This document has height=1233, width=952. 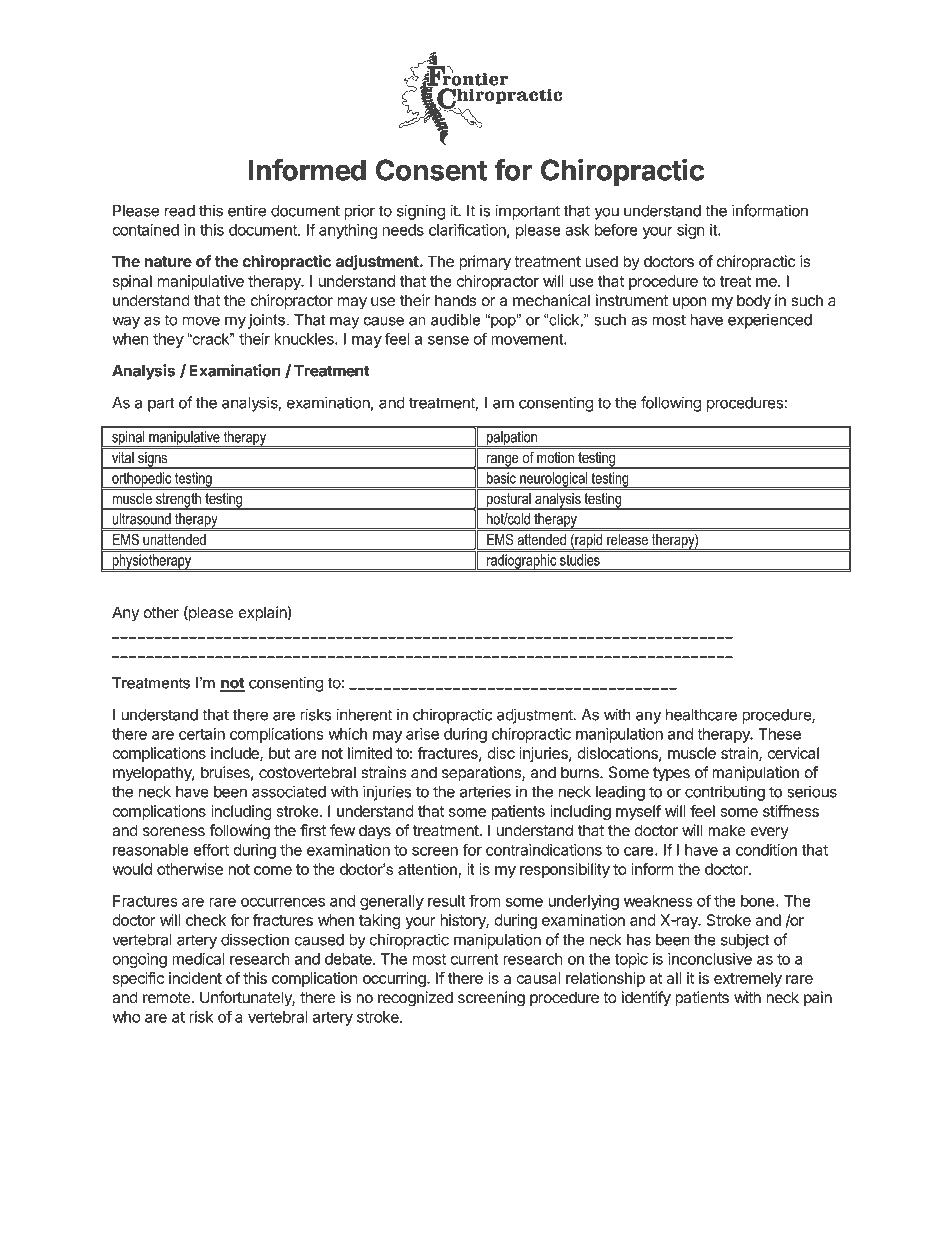 What do you see at coordinates (485, 263) in the document?
I see `primary` at bounding box center [485, 263].
